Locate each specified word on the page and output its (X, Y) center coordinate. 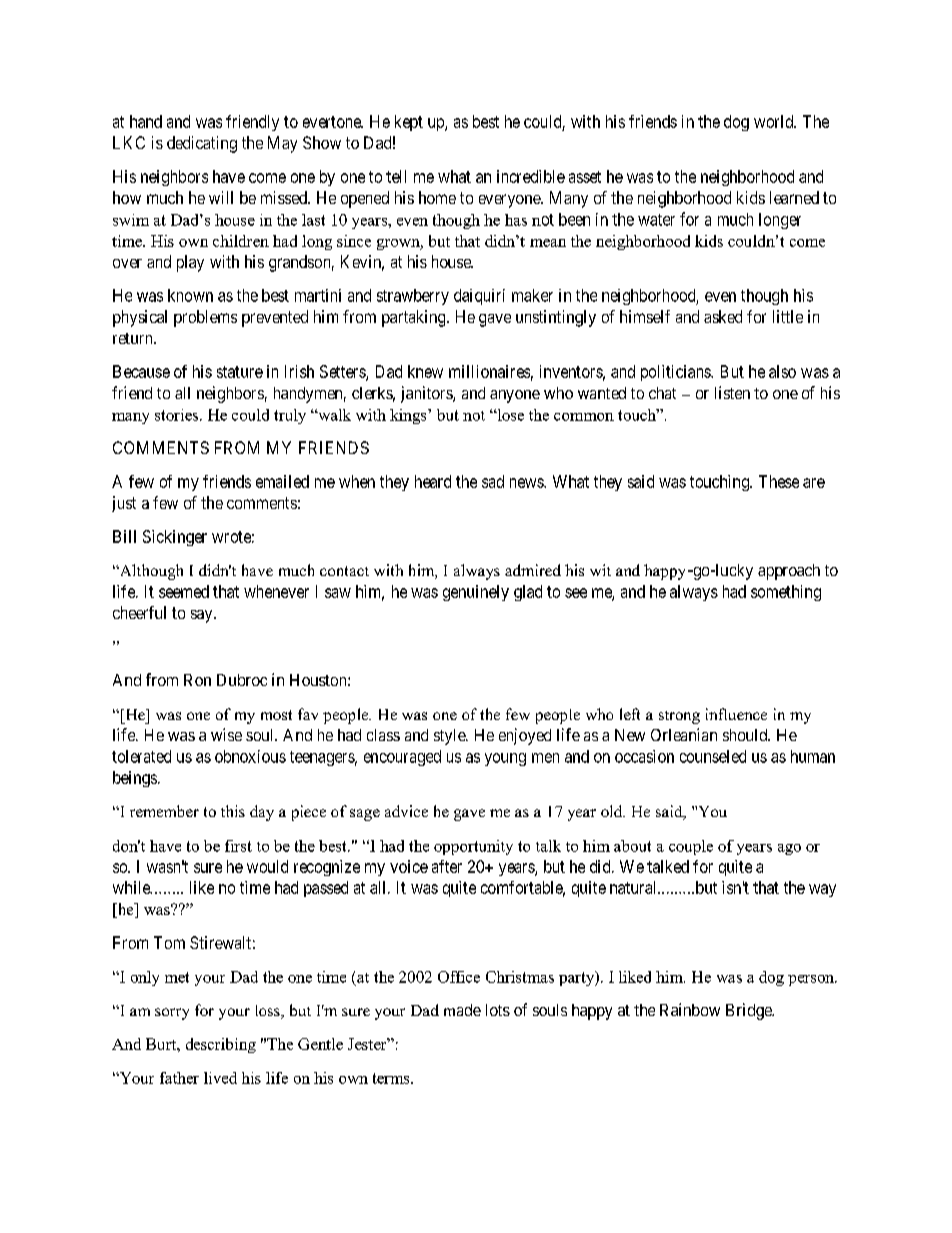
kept (409, 123)
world (775, 121)
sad (493, 481)
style (450, 737)
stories (176, 415)
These (779, 481)
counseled (713, 756)
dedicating (202, 144)
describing (221, 1045)
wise (226, 734)
